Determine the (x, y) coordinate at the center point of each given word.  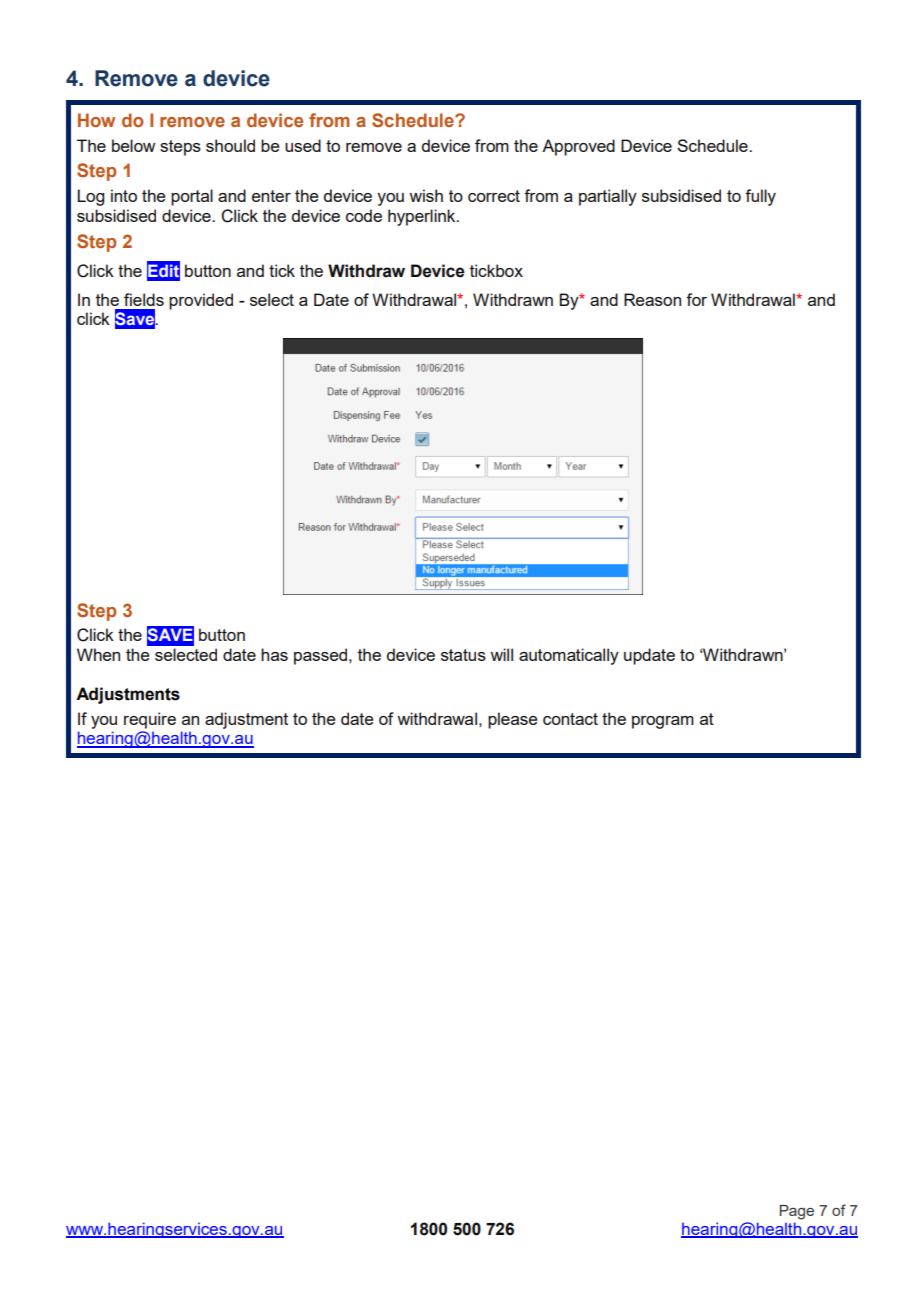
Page (796, 1212)
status (463, 655)
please (512, 720)
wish (426, 195)
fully (760, 197)
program (663, 722)
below (133, 145)
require (150, 720)
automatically (569, 656)
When (98, 654)
